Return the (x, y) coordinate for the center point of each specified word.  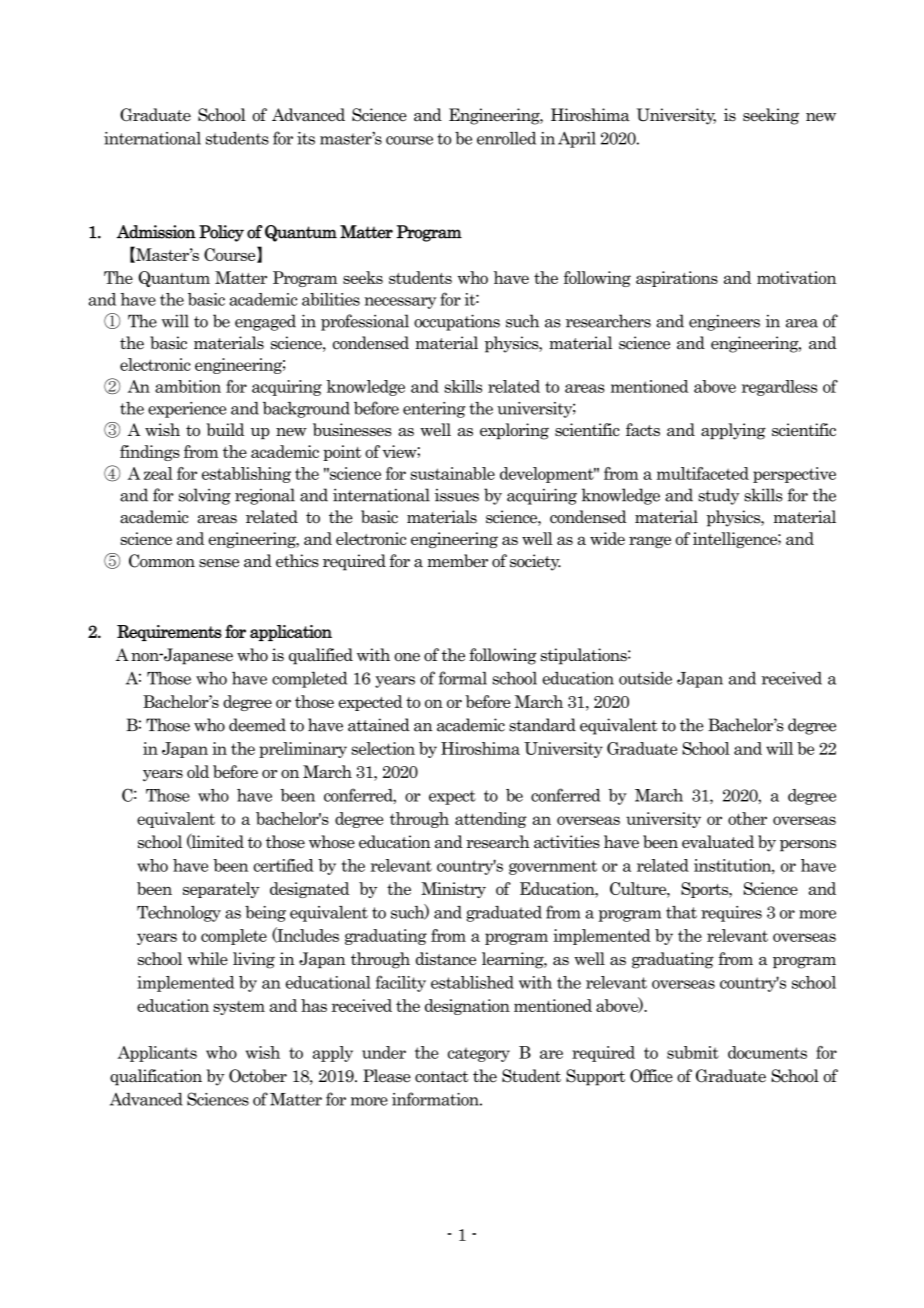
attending (491, 820)
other (747, 818)
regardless (779, 388)
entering (434, 410)
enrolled (506, 138)
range (650, 542)
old (198, 771)
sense (219, 563)
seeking (771, 116)
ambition (188, 386)
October (258, 1076)
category (479, 1055)
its (306, 138)
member (457, 561)
